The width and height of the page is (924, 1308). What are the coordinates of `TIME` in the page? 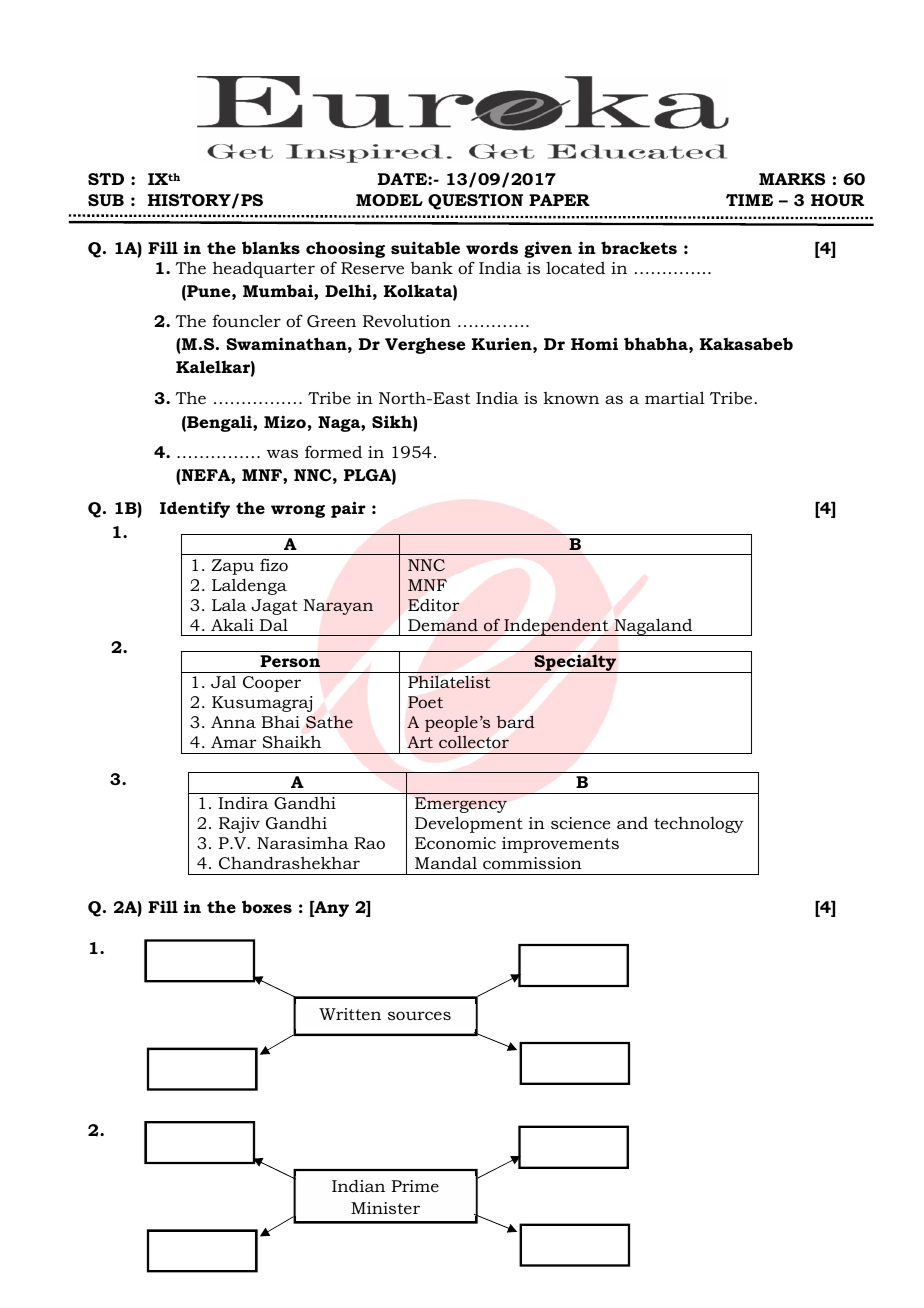 It's located at (749, 200).
